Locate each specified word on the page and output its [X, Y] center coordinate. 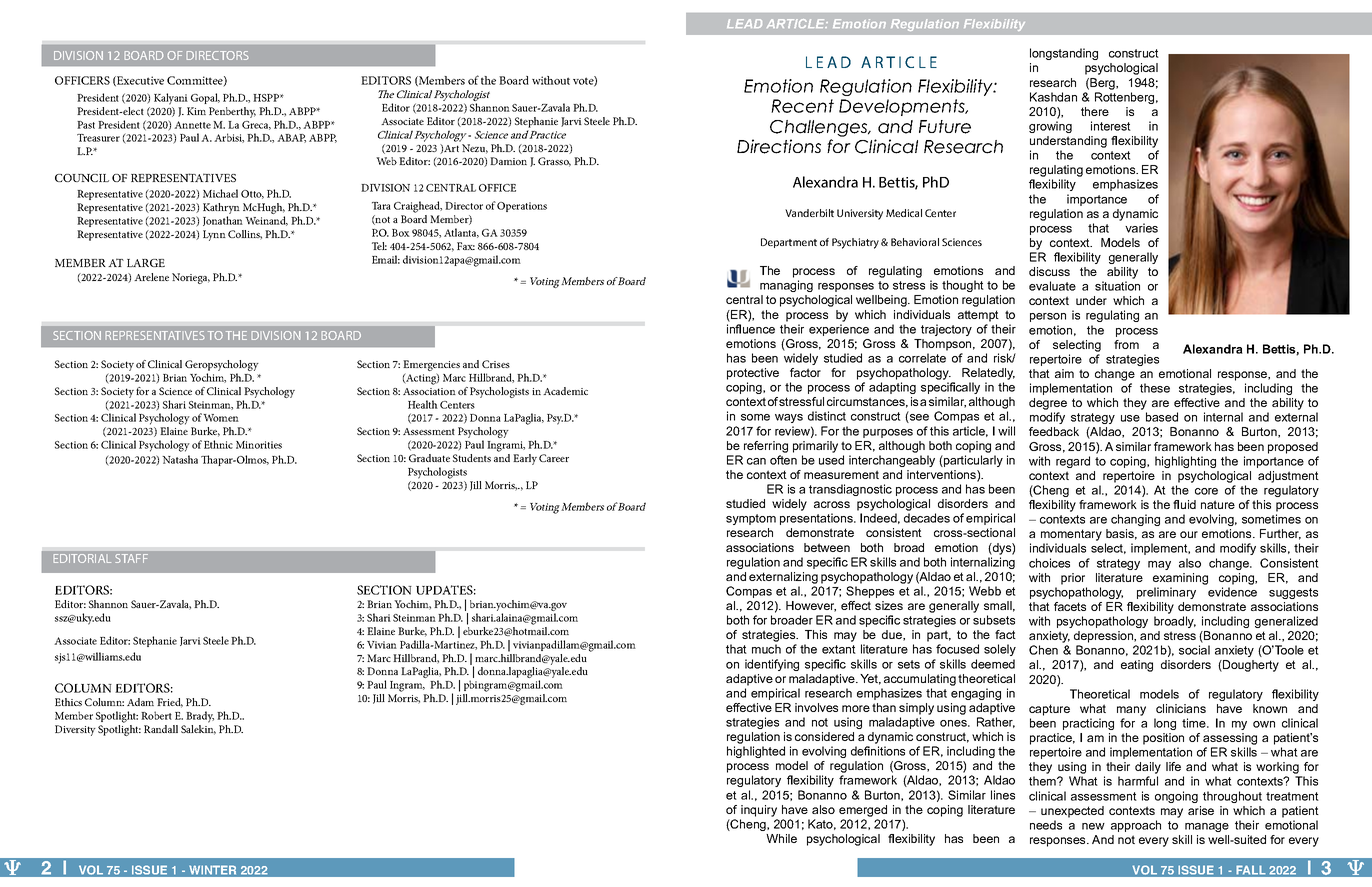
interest [1111, 126]
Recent [802, 106]
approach [1136, 826]
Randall [161, 729]
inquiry [759, 811]
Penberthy [232, 112]
